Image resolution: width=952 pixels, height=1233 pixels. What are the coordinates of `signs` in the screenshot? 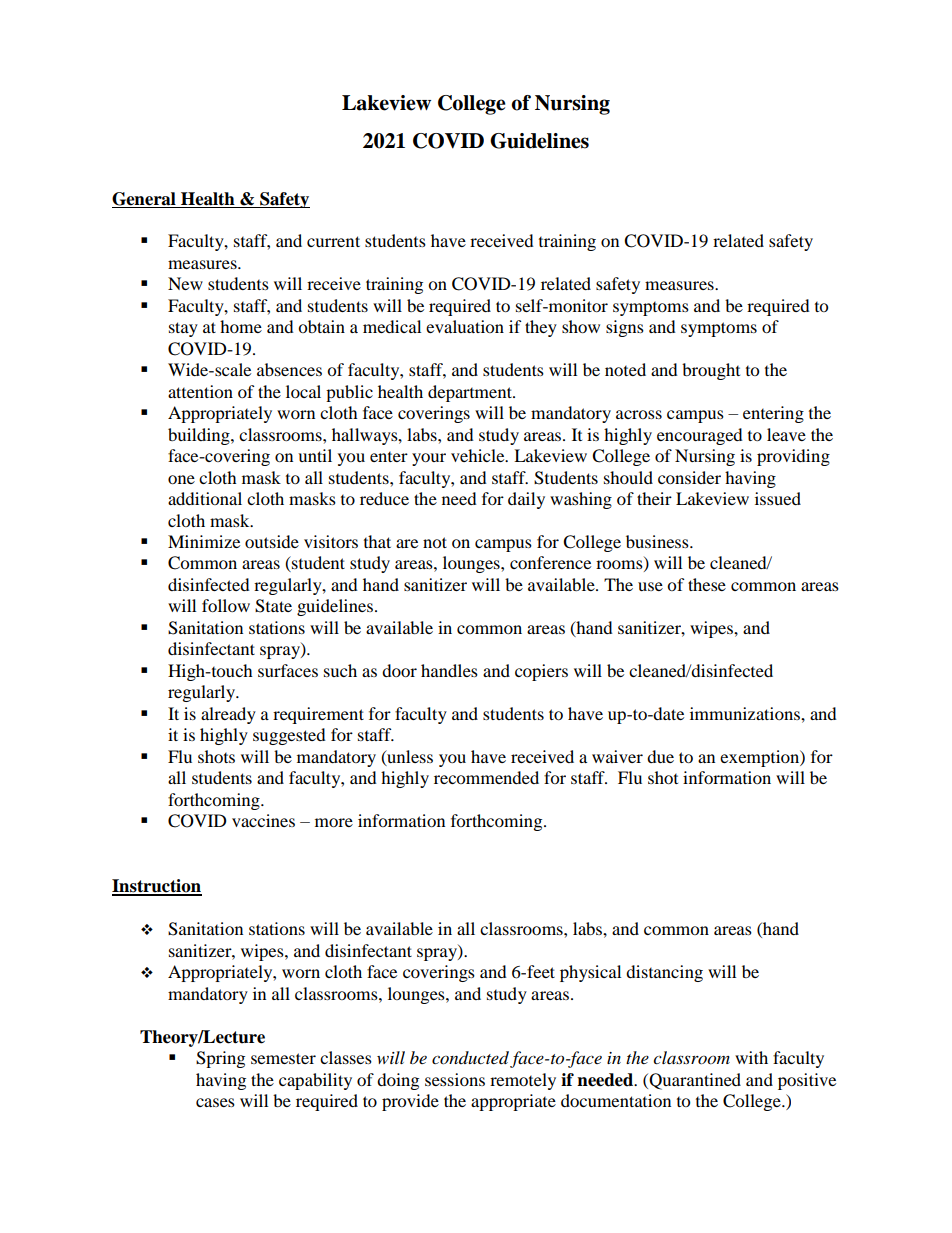 It's located at (625, 328).
